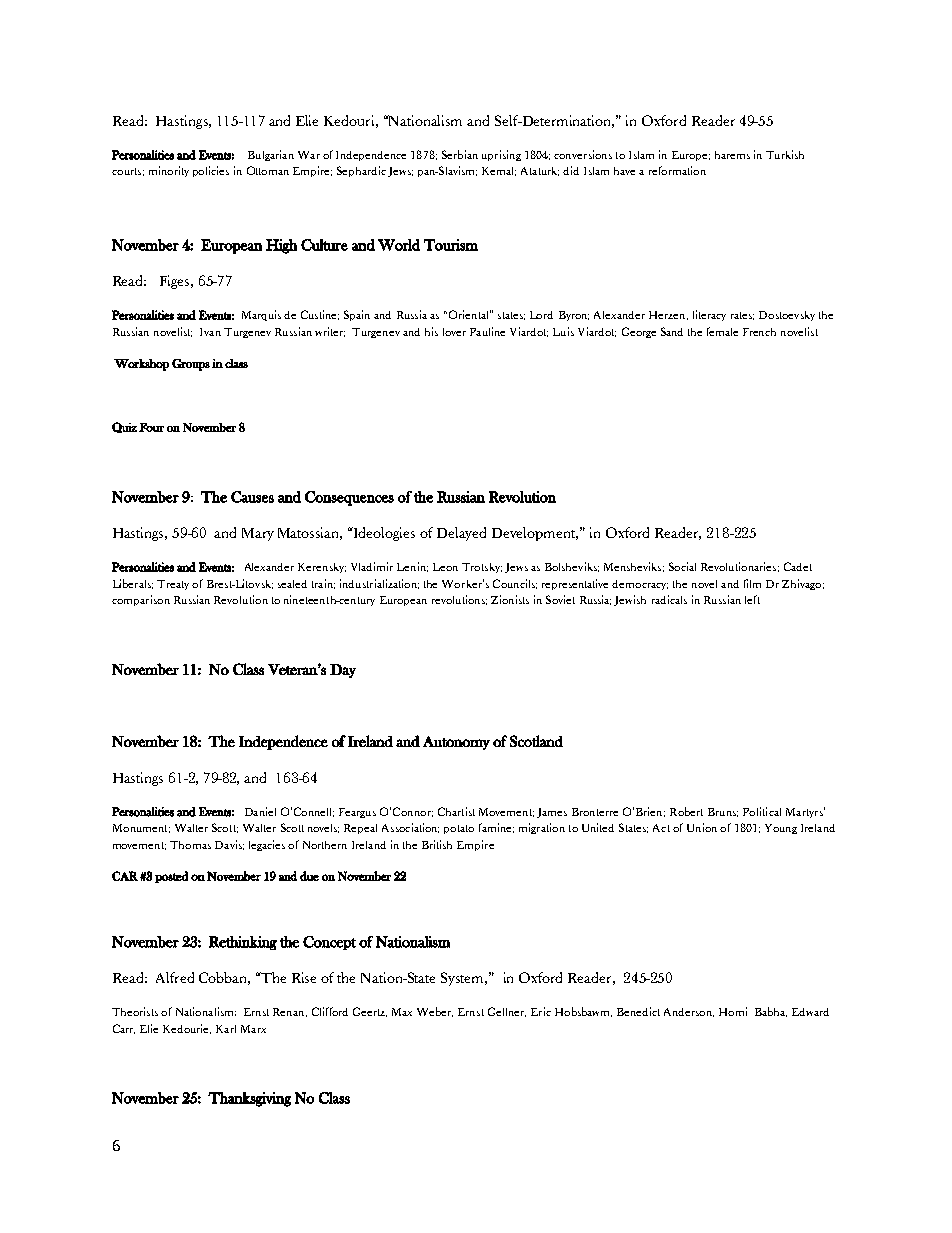  What do you see at coordinates (191, 365) in the screenshot?
I see `Groups` at bounding box center [191, 365].
